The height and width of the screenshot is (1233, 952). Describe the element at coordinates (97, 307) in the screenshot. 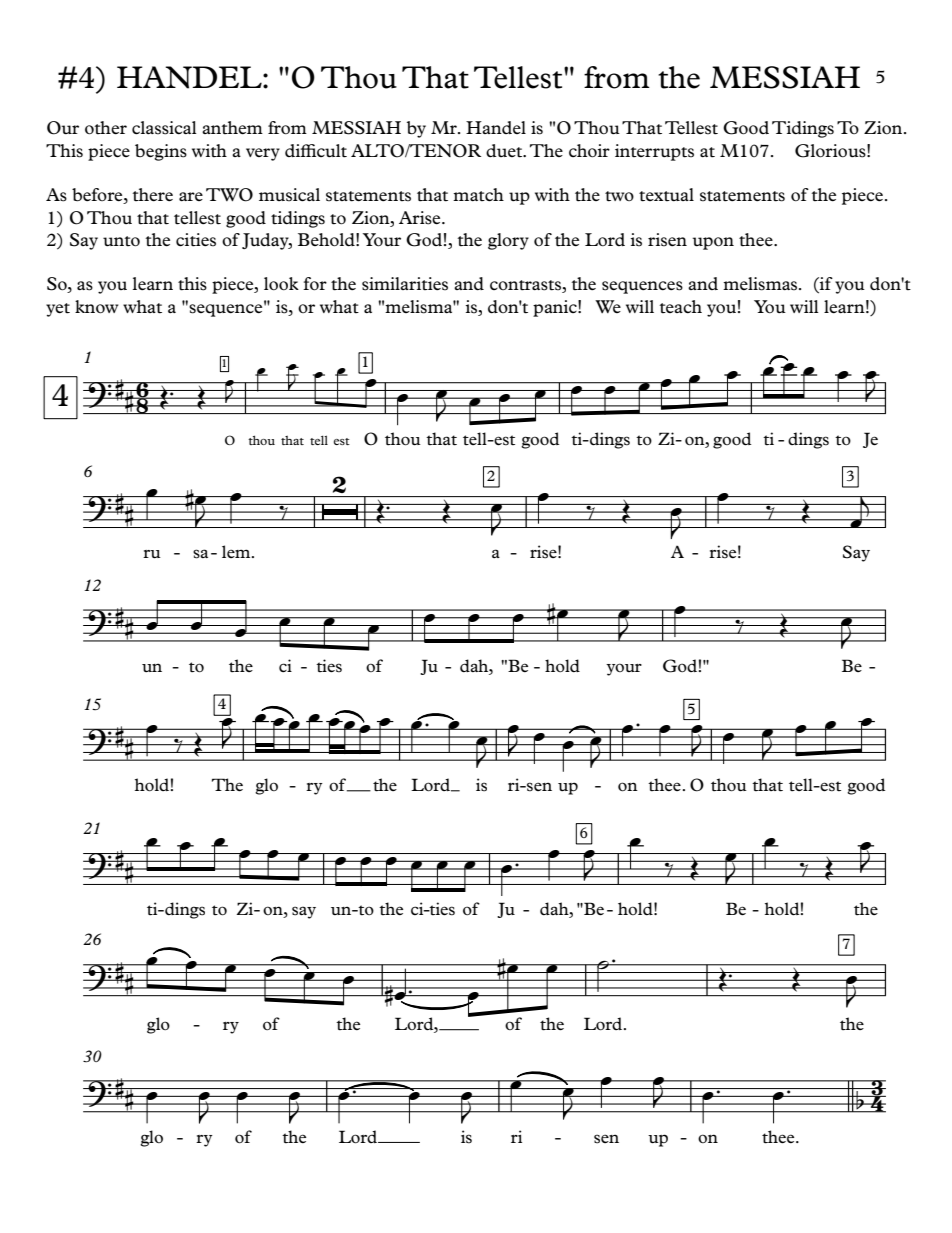

I see `know` at that location.
